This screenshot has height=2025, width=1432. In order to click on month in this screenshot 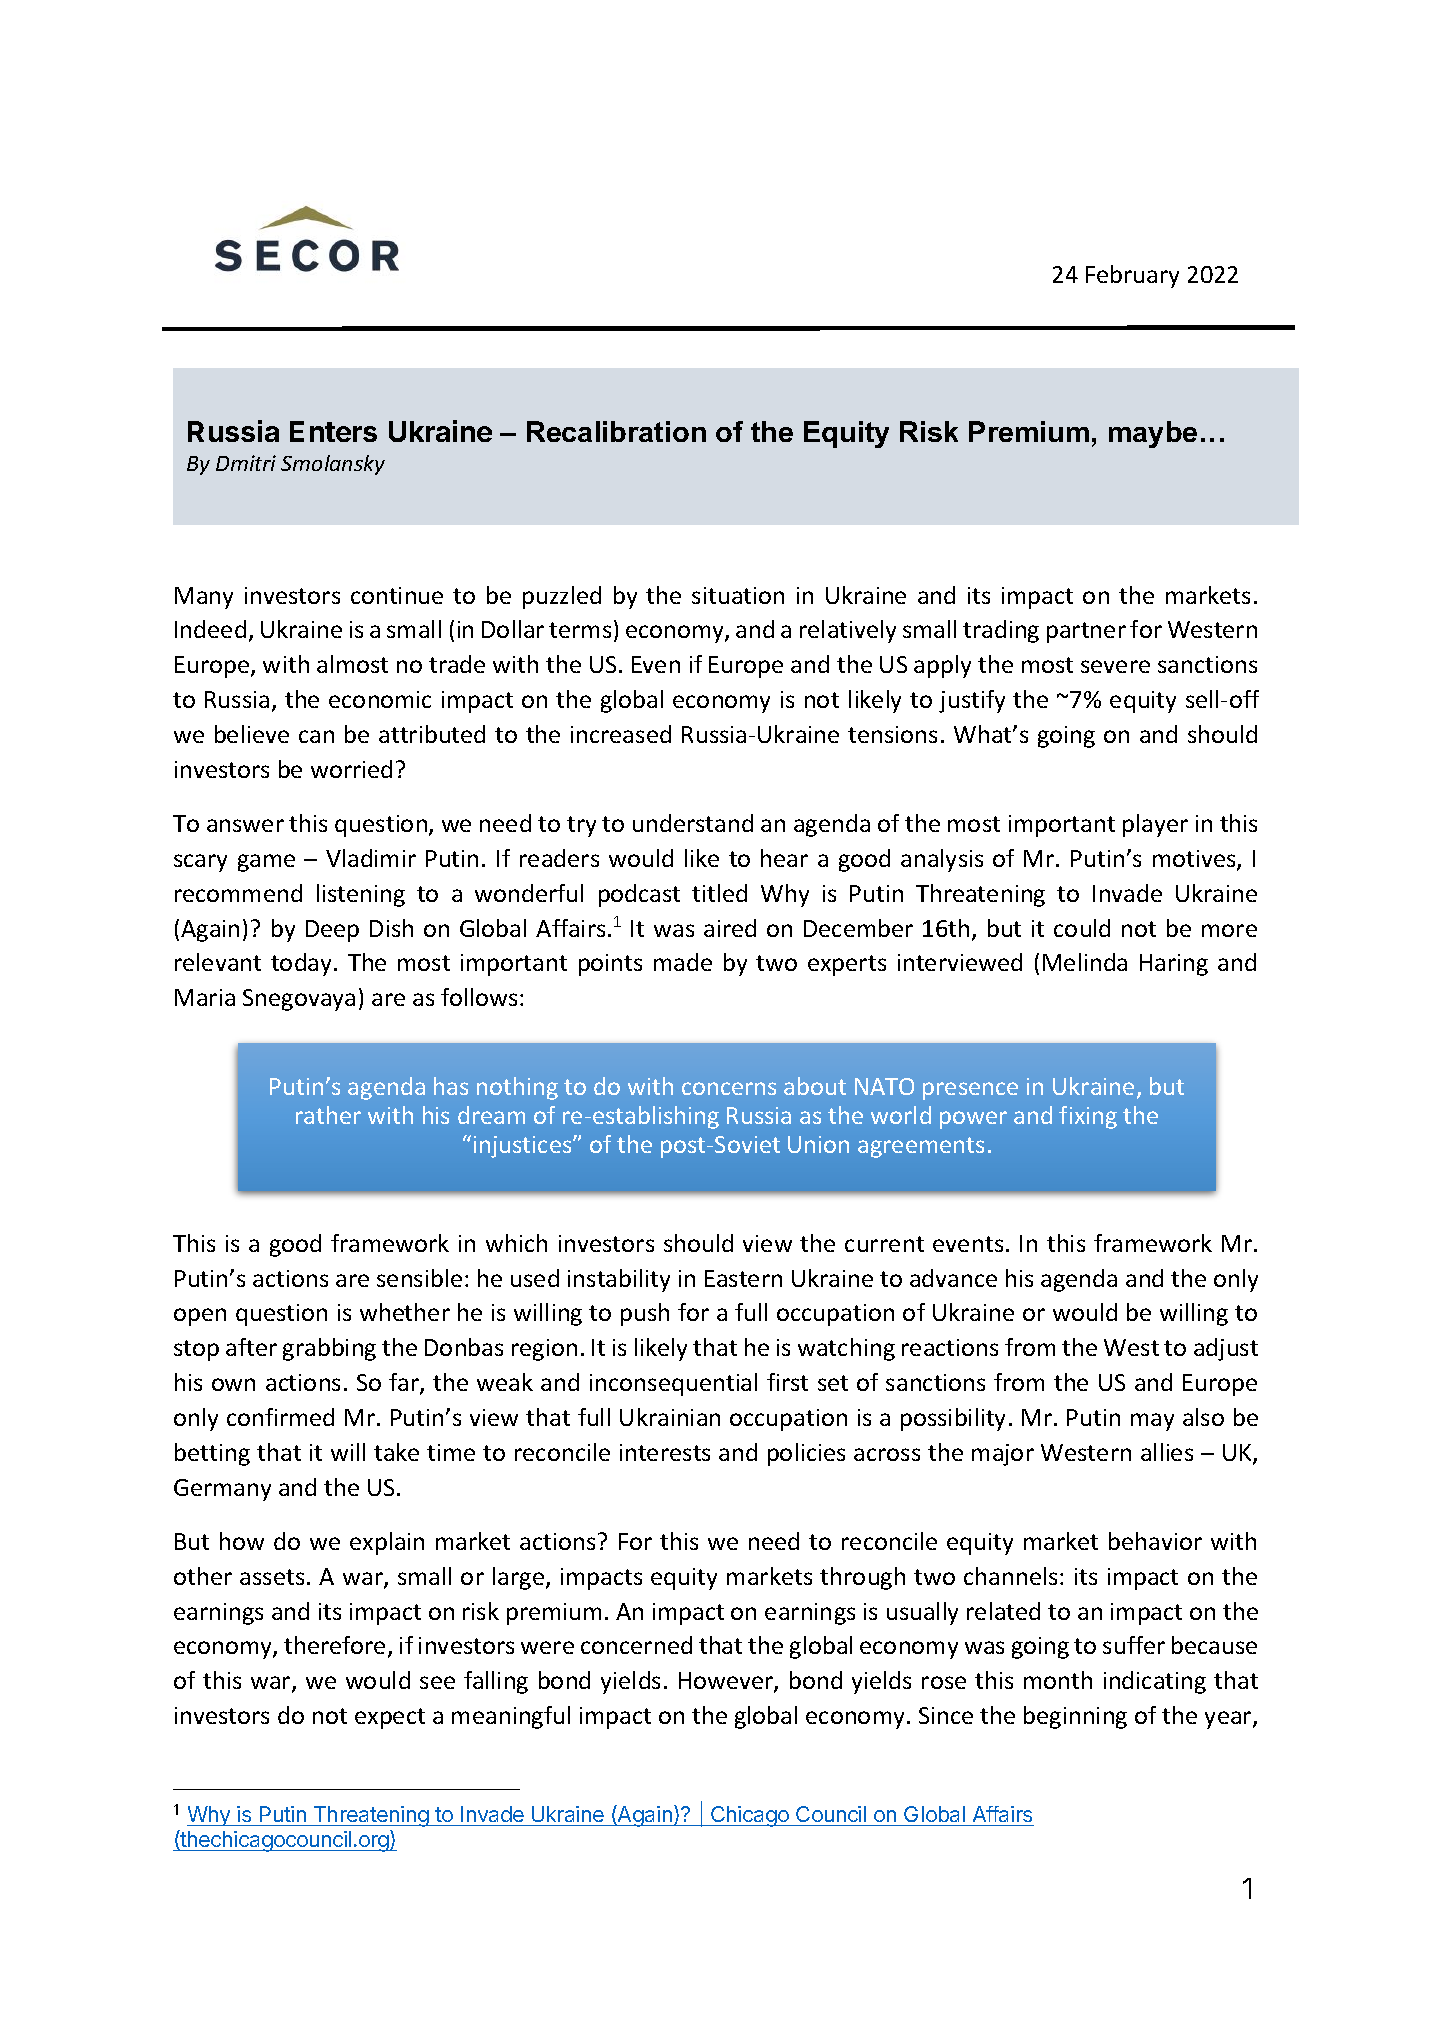, I will do `click(1058, 1680)`.
